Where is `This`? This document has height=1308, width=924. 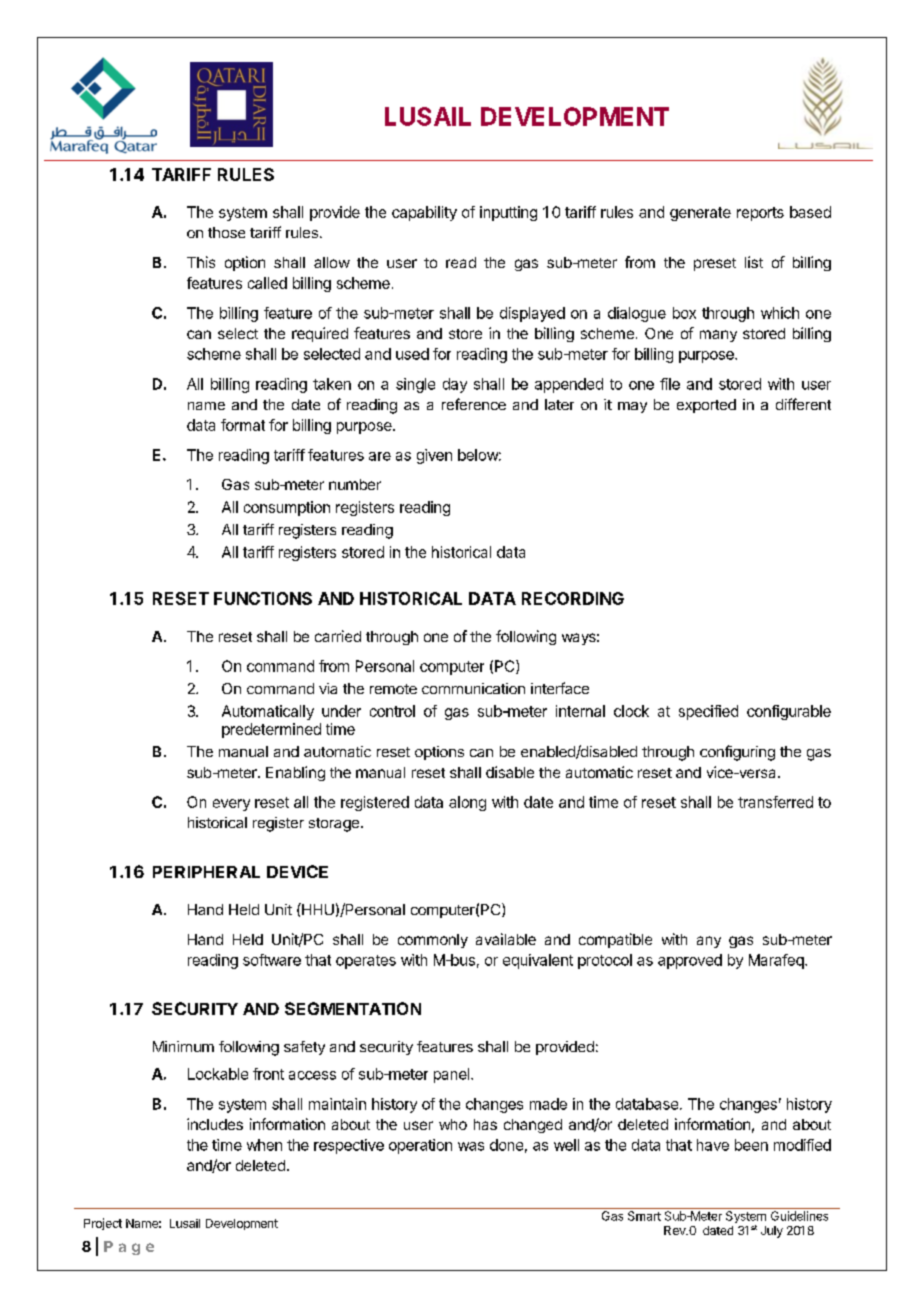 This is located at coordinates (201, 262).
